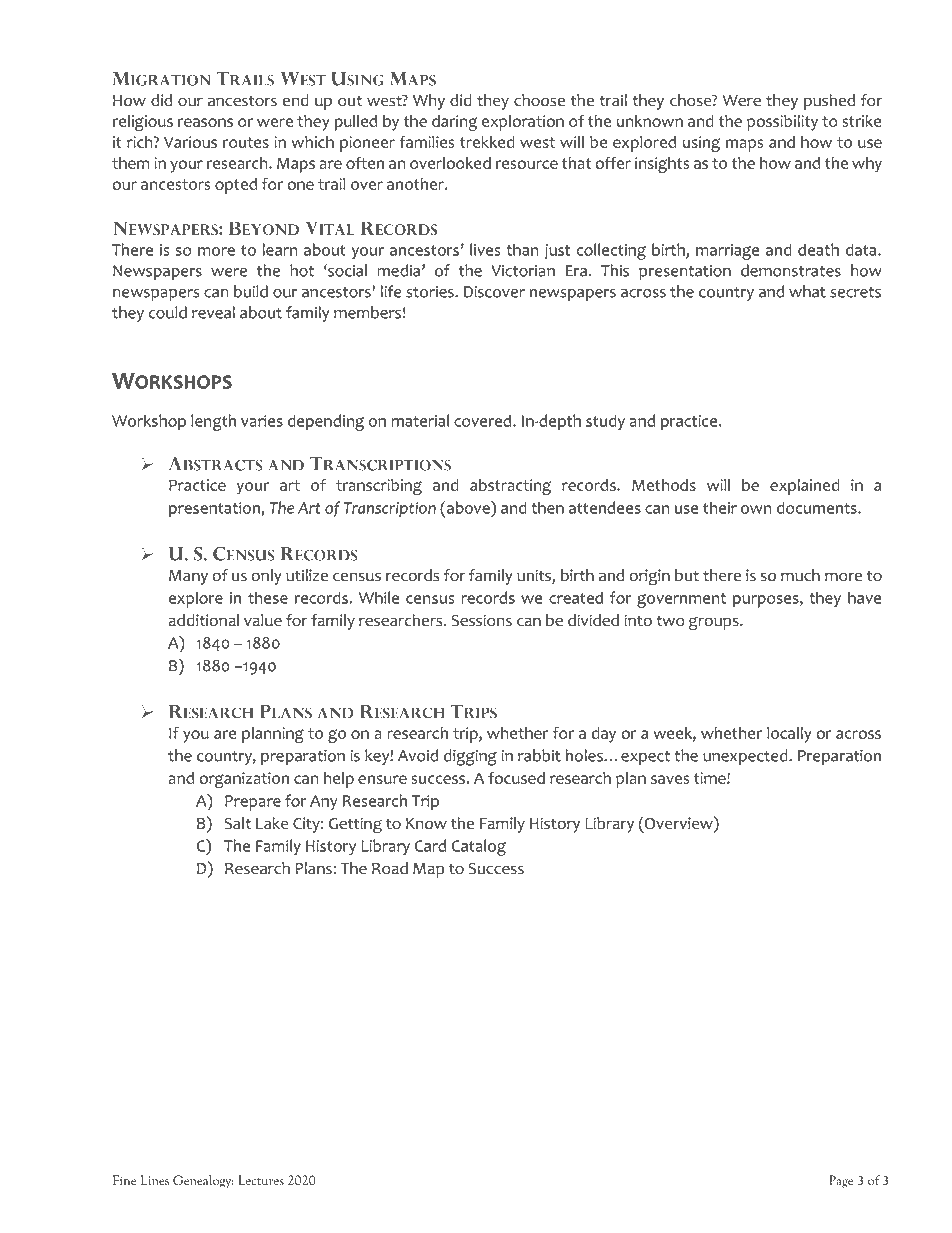 This screenshot has width=952, height=1233. I want to click on length, so click(213, 422).
